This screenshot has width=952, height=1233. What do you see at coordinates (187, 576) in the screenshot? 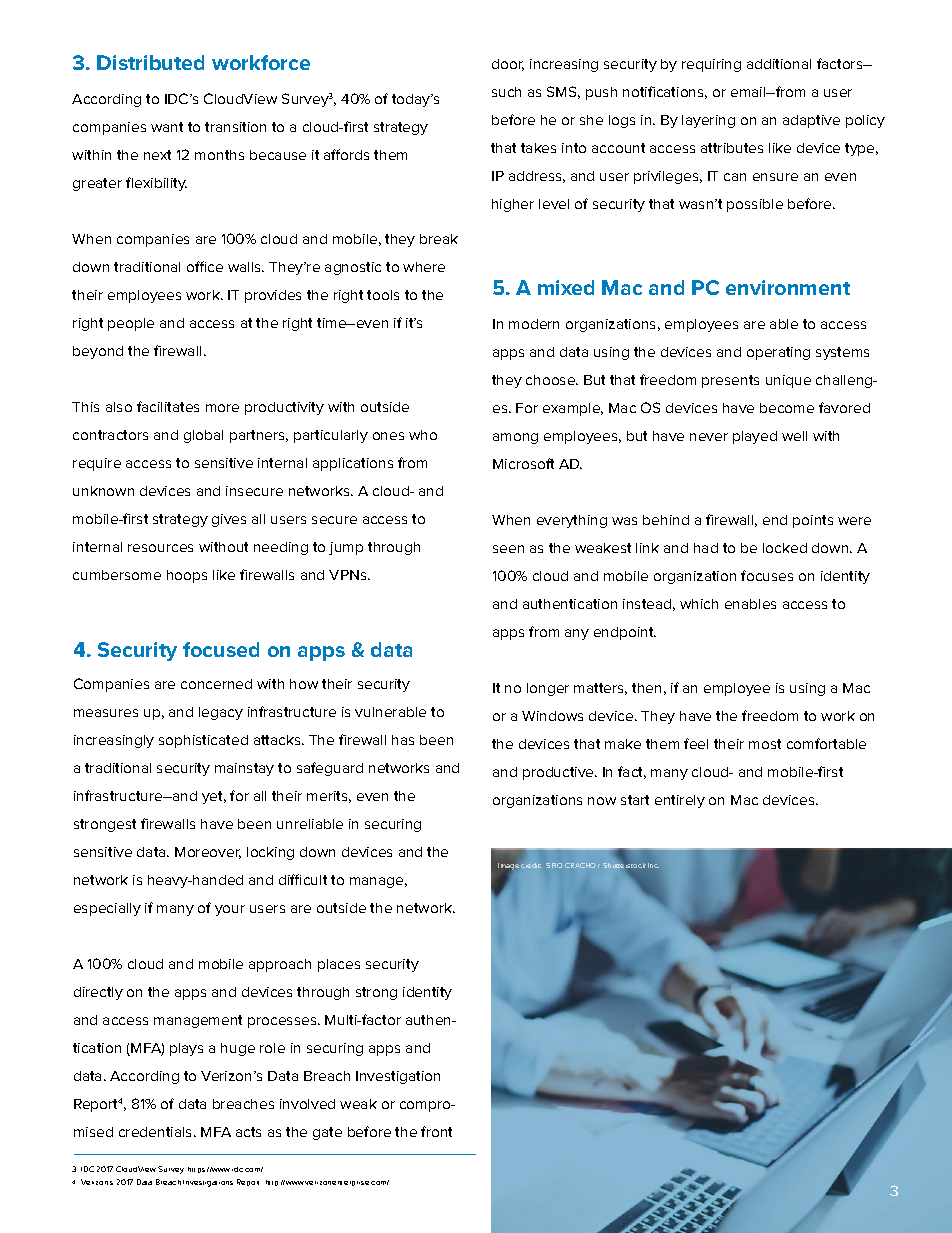
I see `hoops` at bounding box center [187, 576].
